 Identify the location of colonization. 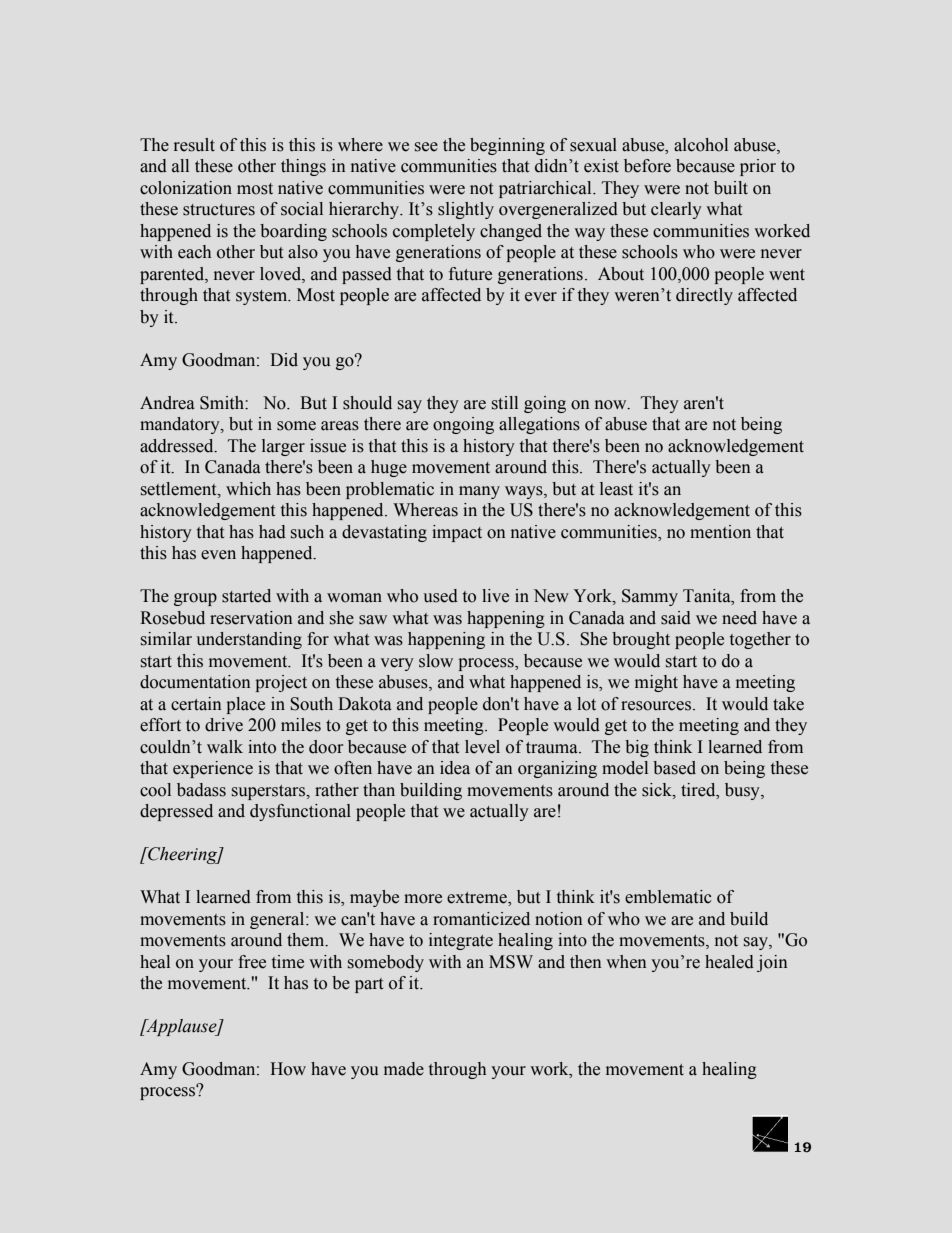
(186, 188).
